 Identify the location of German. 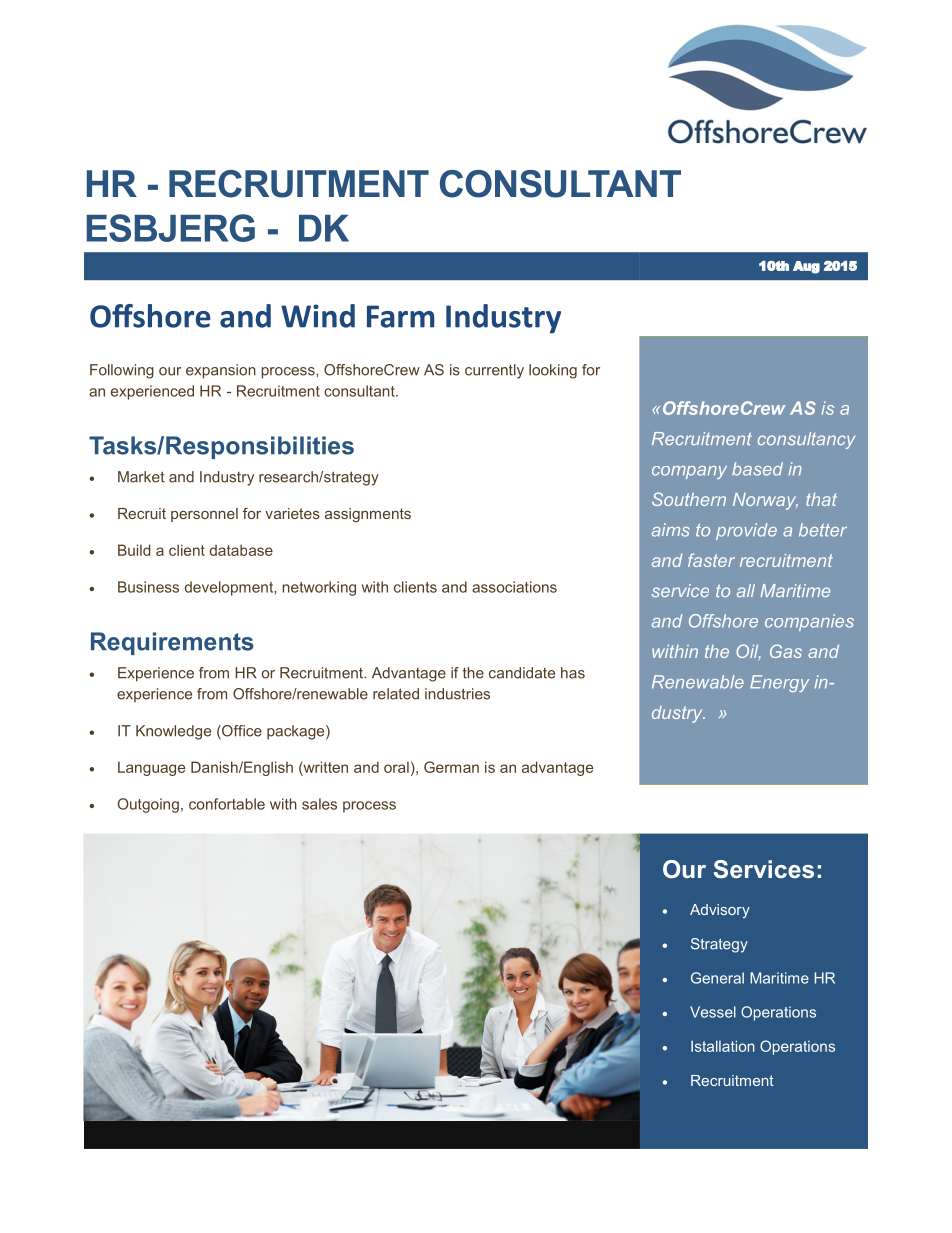
(451, 767).
